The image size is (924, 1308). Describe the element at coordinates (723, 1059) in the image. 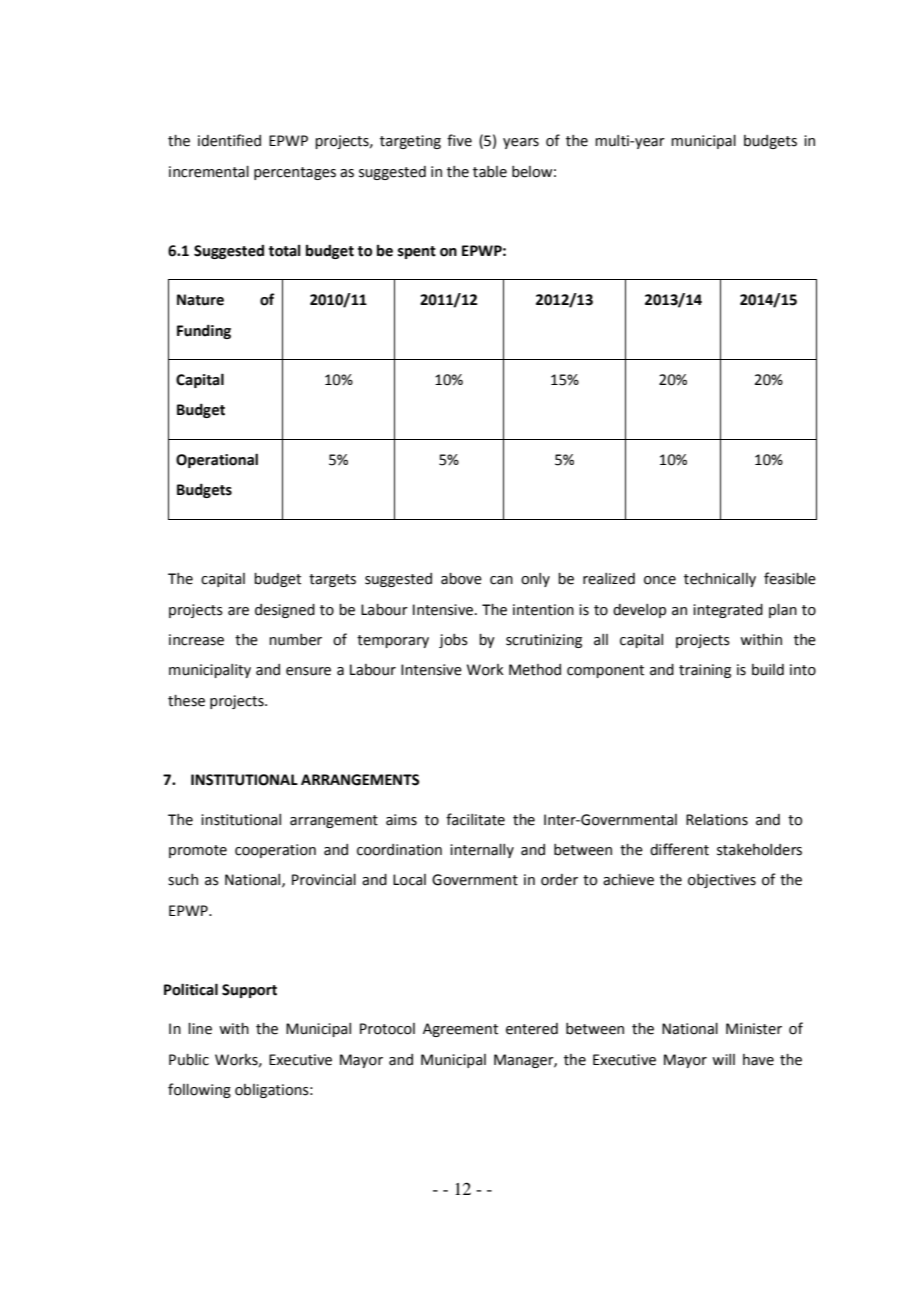

I see `will` at that location.
